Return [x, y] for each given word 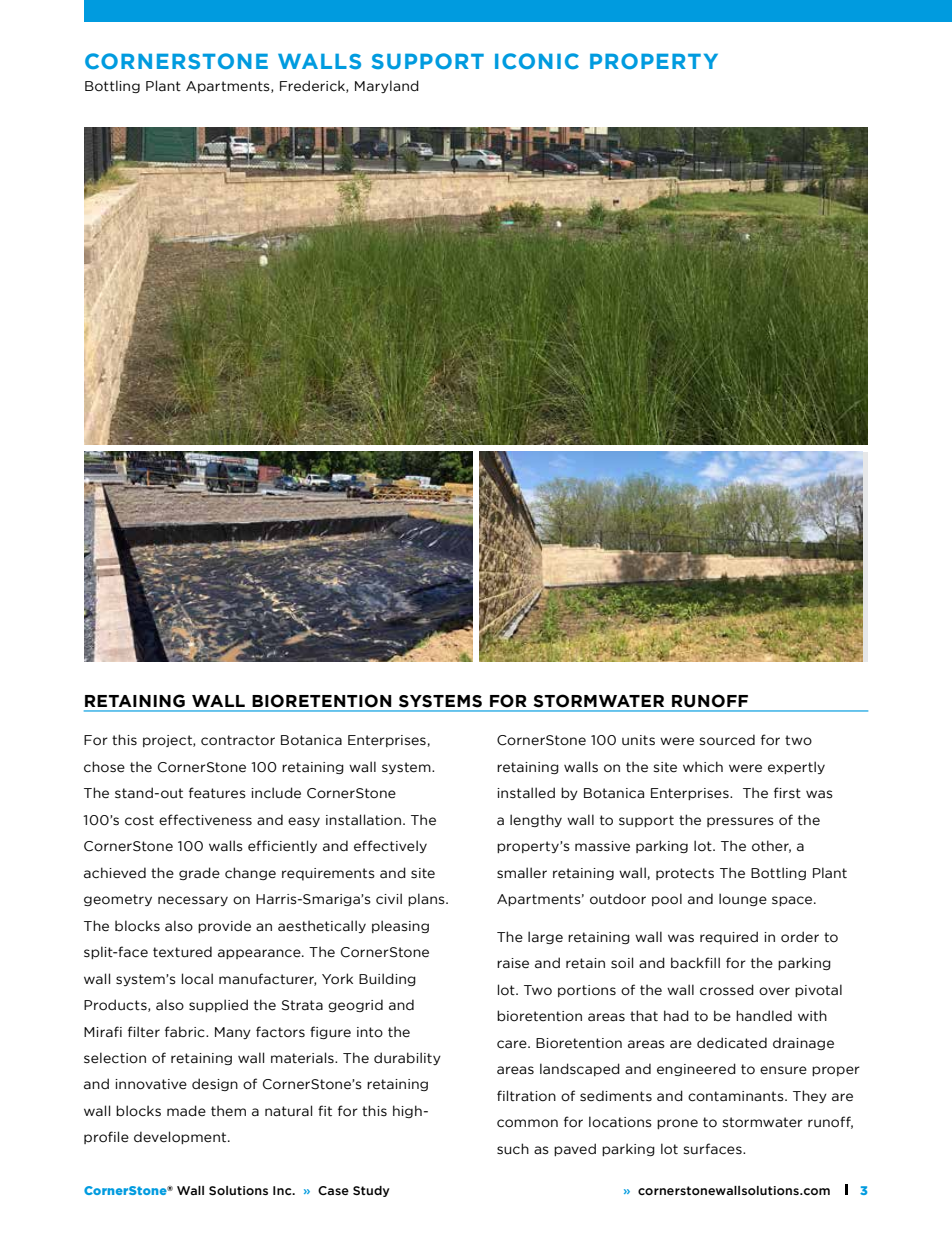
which [703, 767]
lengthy [536, 820]
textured [182, 952]
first [787, 793]
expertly [796, 767]
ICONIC [537, 61]
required [729, 938]
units [638, 740]
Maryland [387, 86]
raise [513, 963]
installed [526, 793]
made [186, 1111]
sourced [727, 740]
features [217, 793]
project [168, 741]
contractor [238, 740]
